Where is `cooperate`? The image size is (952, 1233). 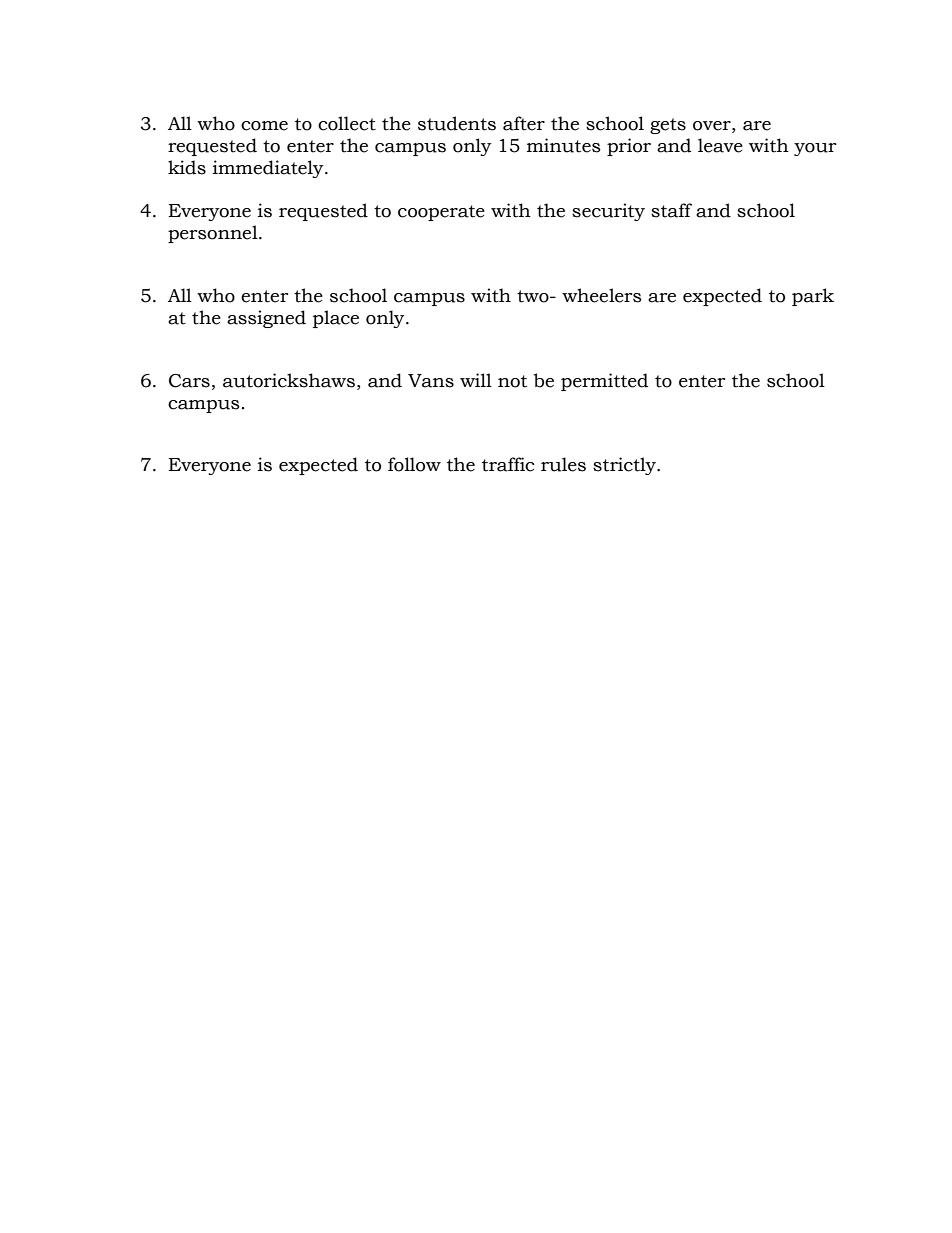 cooperate is located at coordinates (441, 213).
